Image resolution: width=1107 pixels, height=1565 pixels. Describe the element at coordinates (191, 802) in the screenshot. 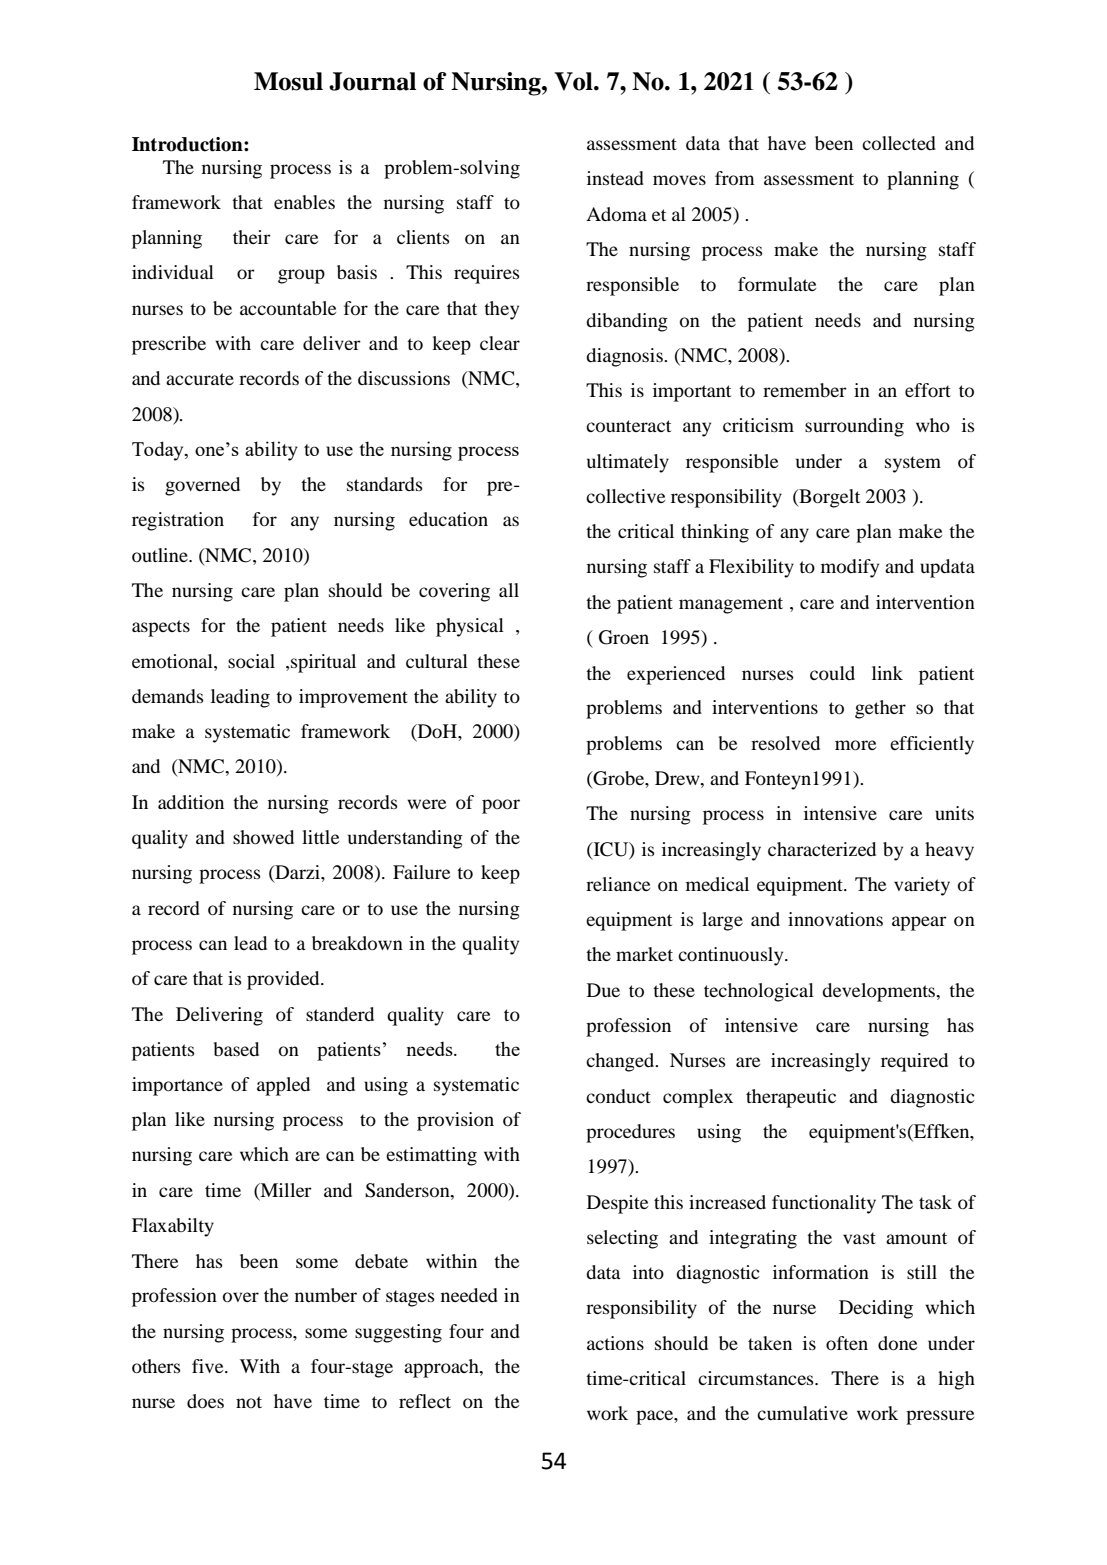

I see `addition` at that location.
